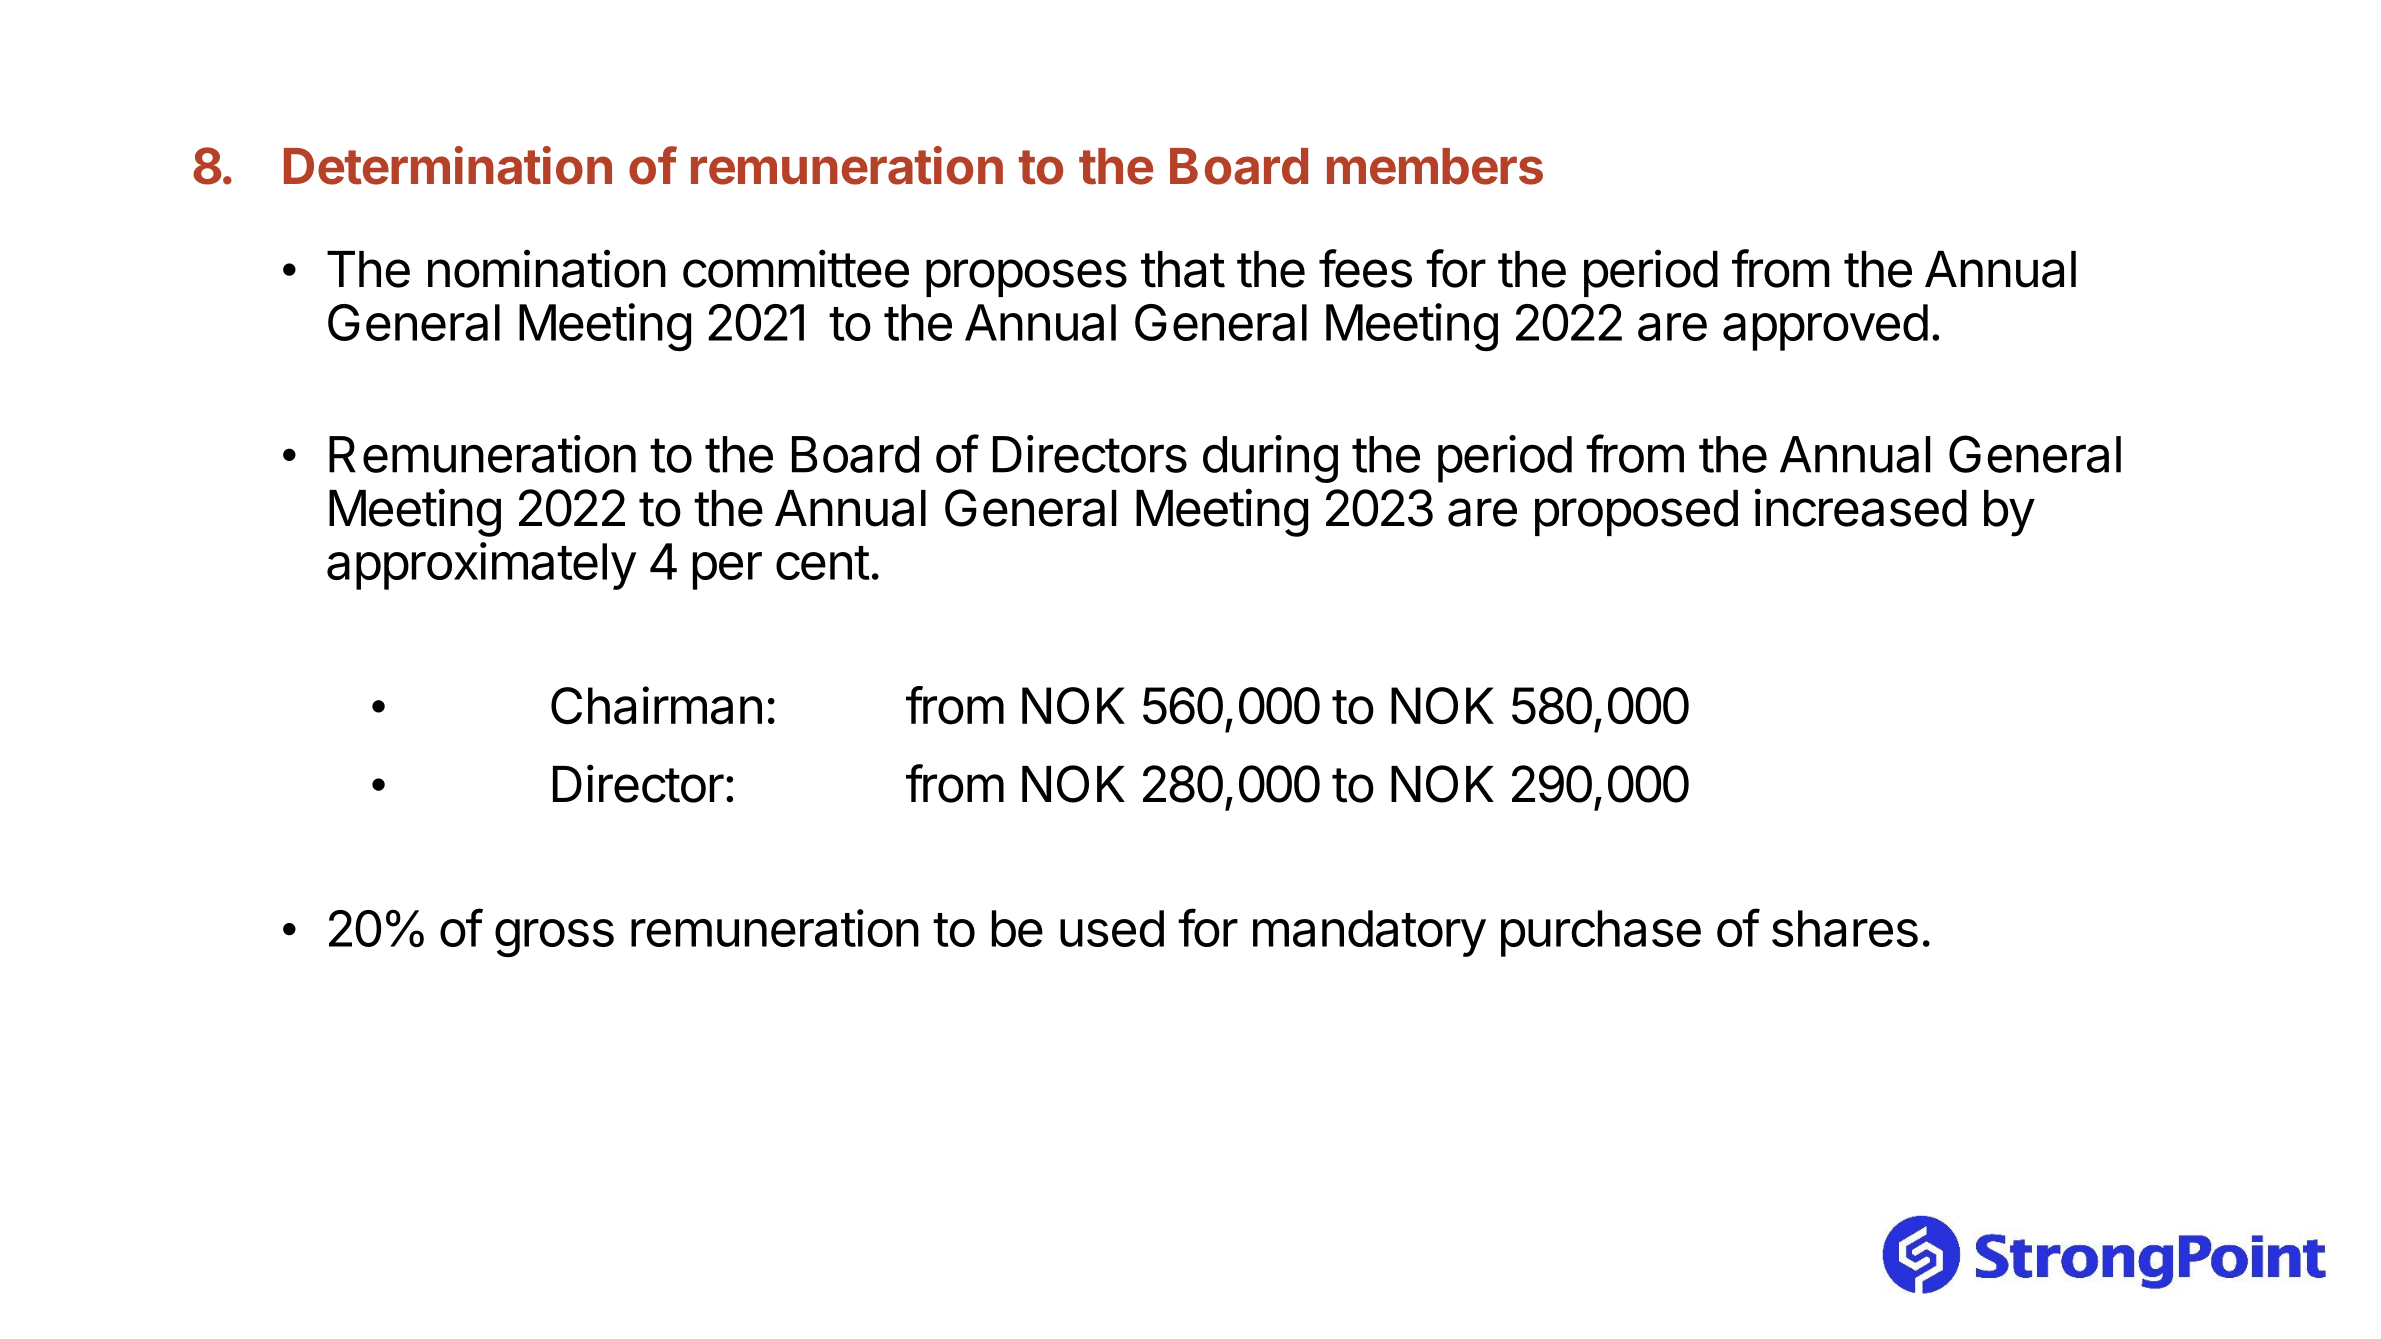 The width and height of the image is (2381, 1339). What do you see at coordinates (1026, 278) in the image?
I see `proposes` at bounding box center [1026, 278].
